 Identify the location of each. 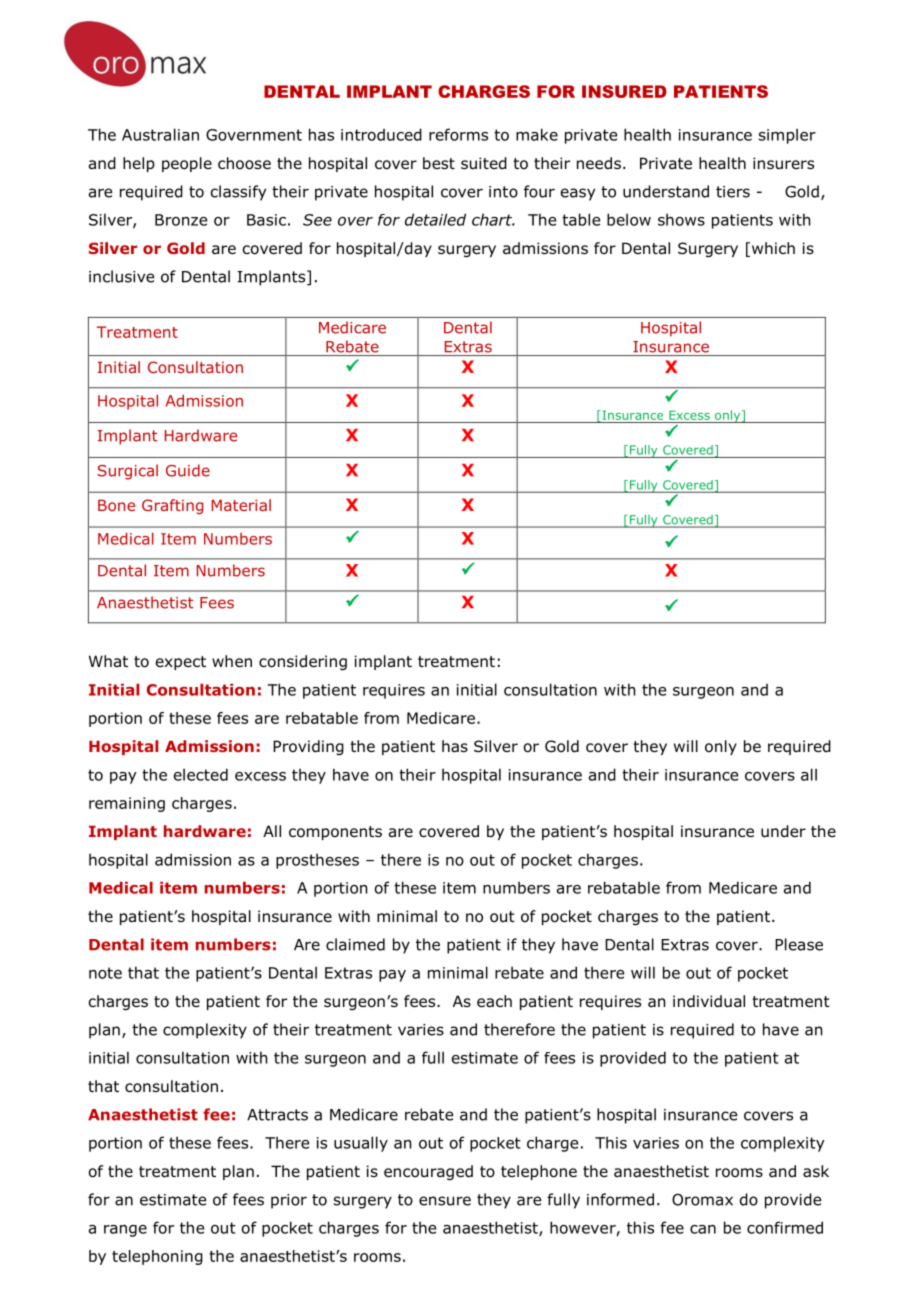
(494, 1001).
